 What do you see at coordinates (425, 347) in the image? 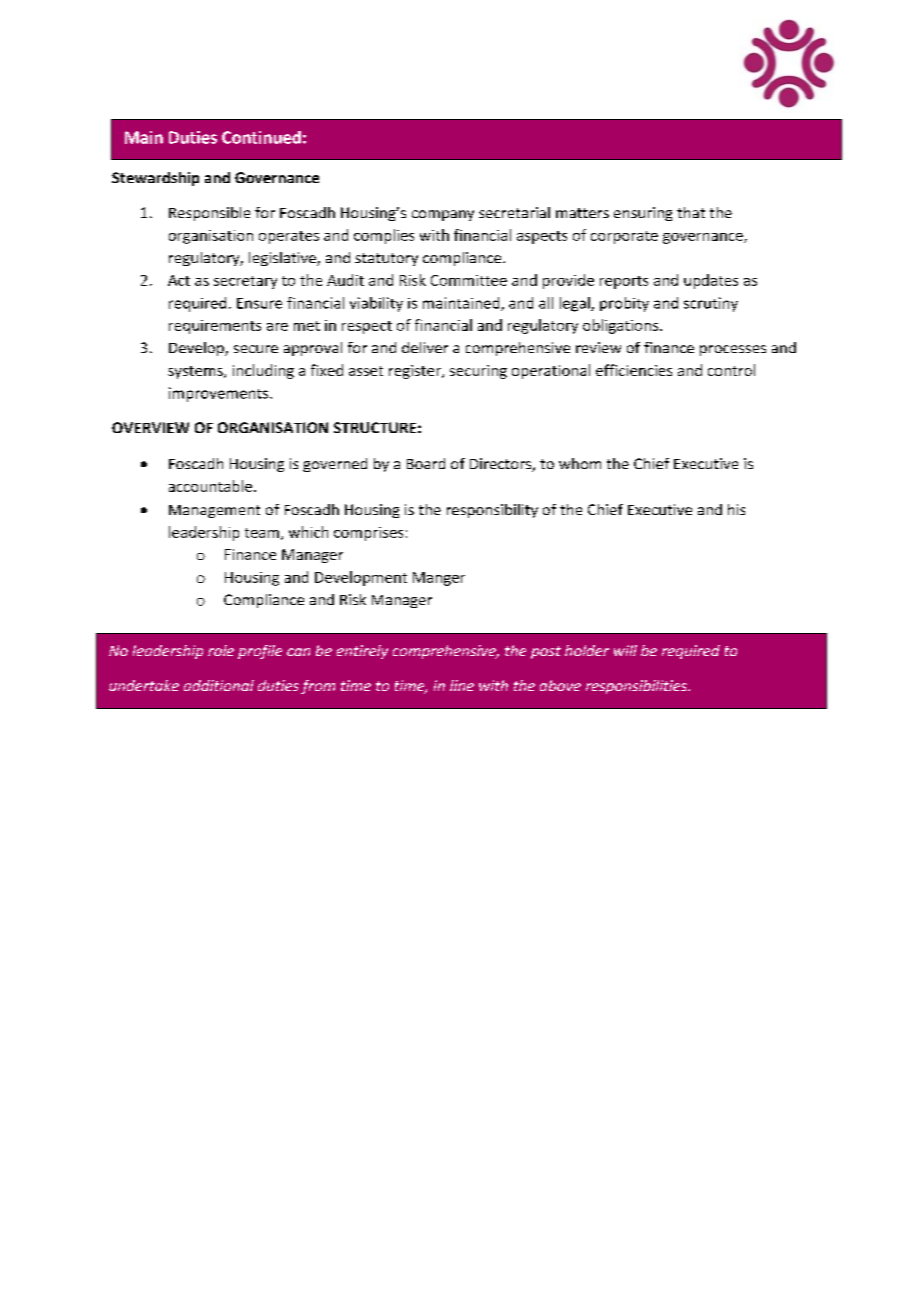
I see `deliver` at bounding box center [425, 347].
